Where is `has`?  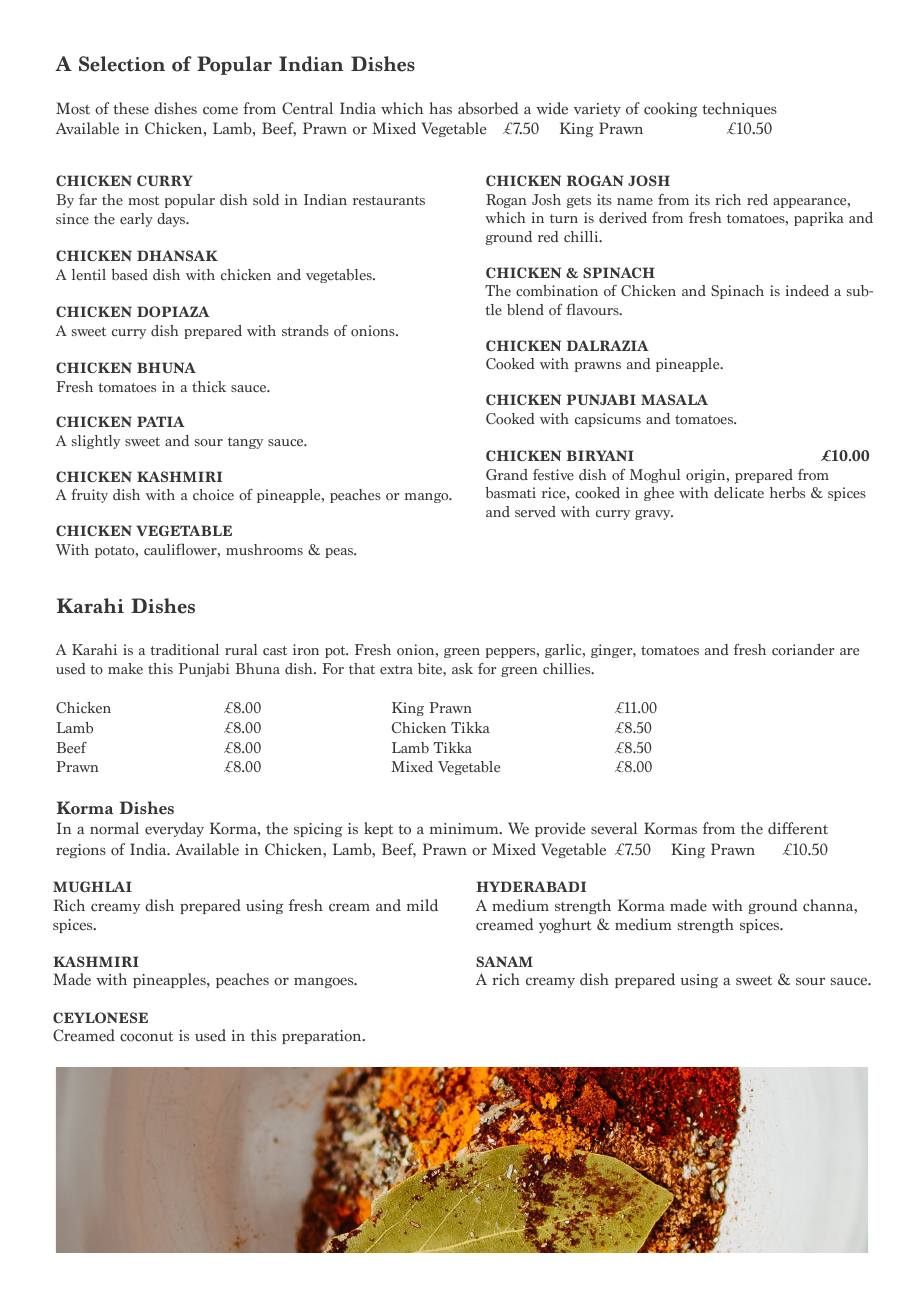
has is located at coordinates (441, 108).
